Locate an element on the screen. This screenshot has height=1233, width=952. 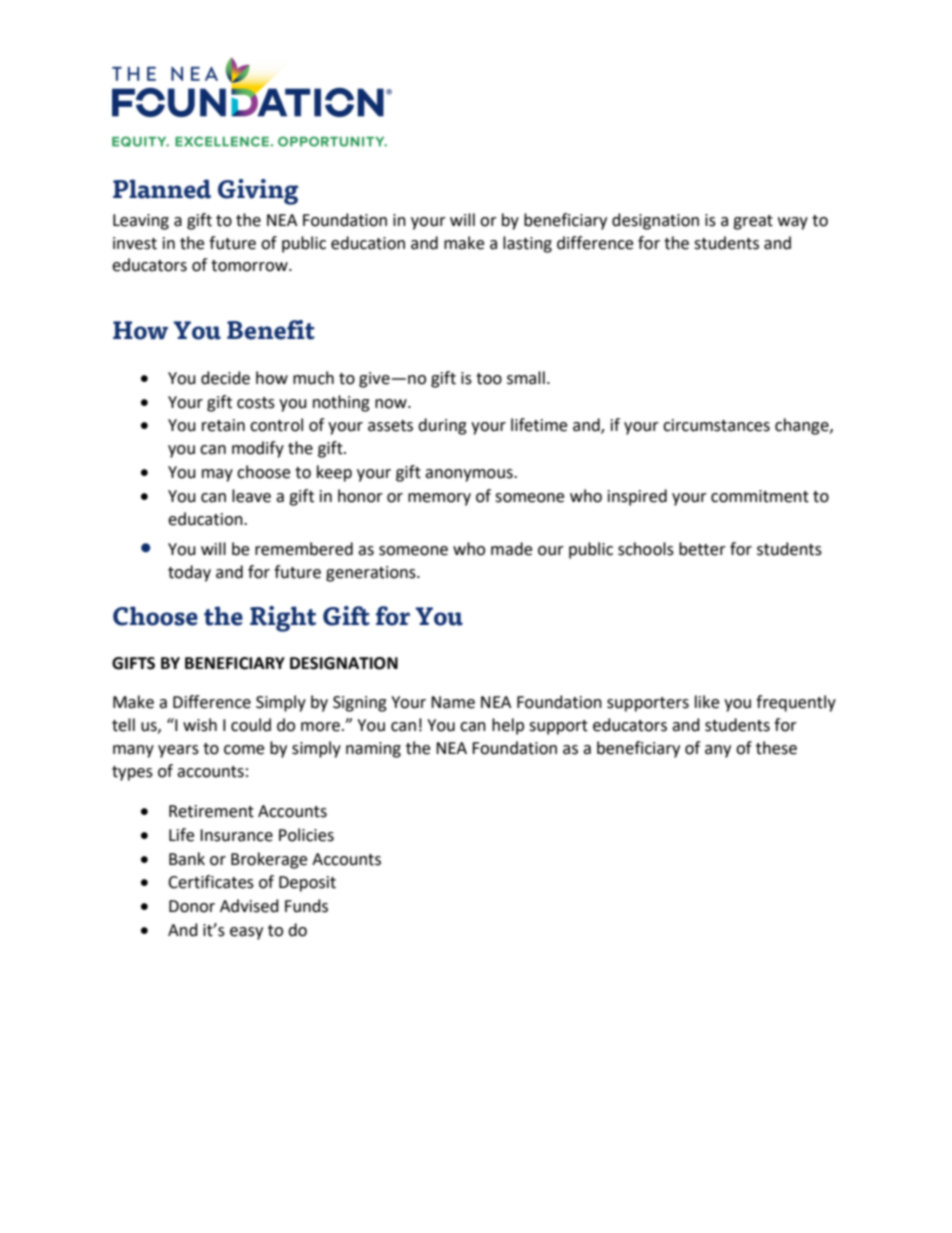
Planned is located at coordinates (162, 189).
